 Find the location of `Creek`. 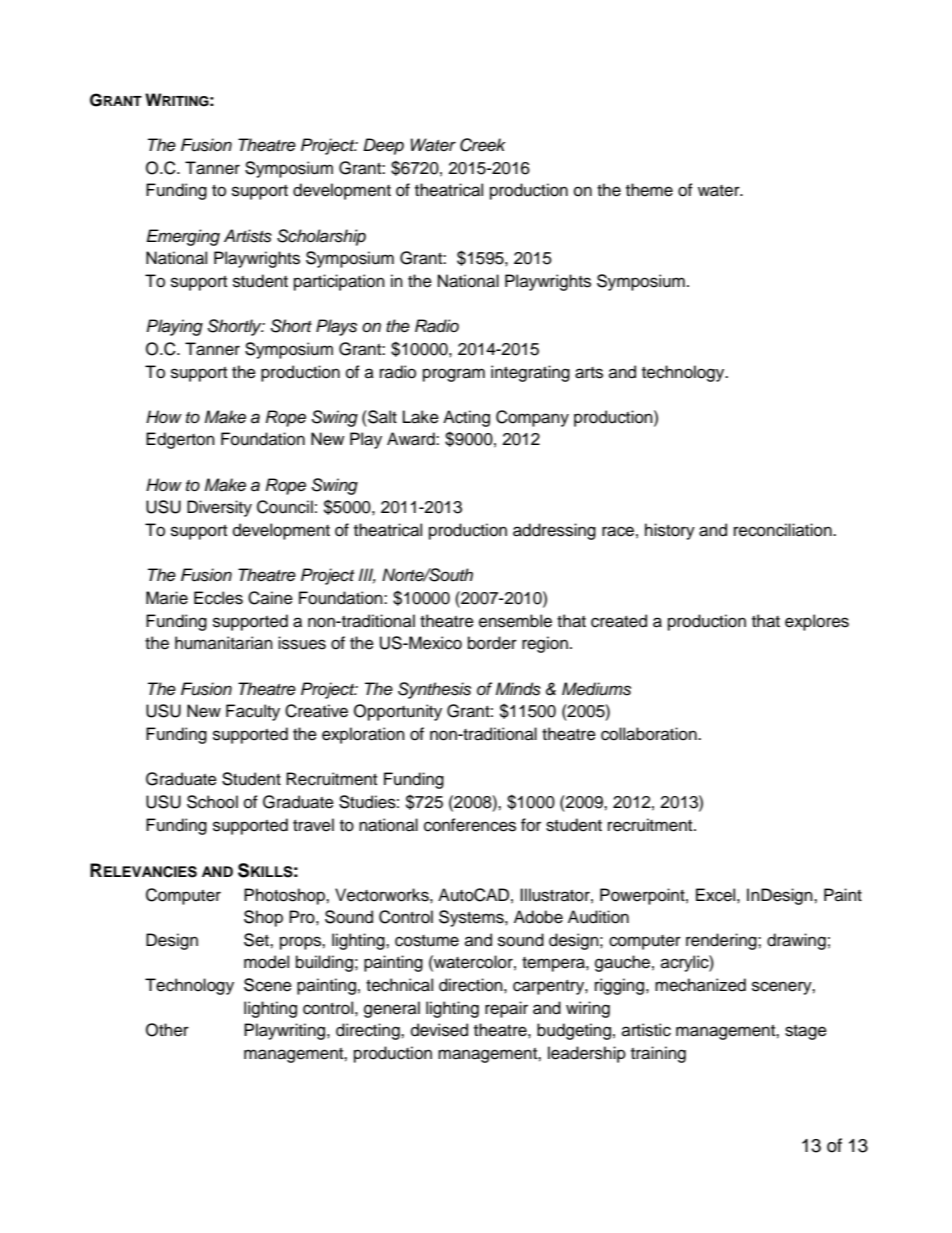

Creek is located at coordinates (483, 145).
